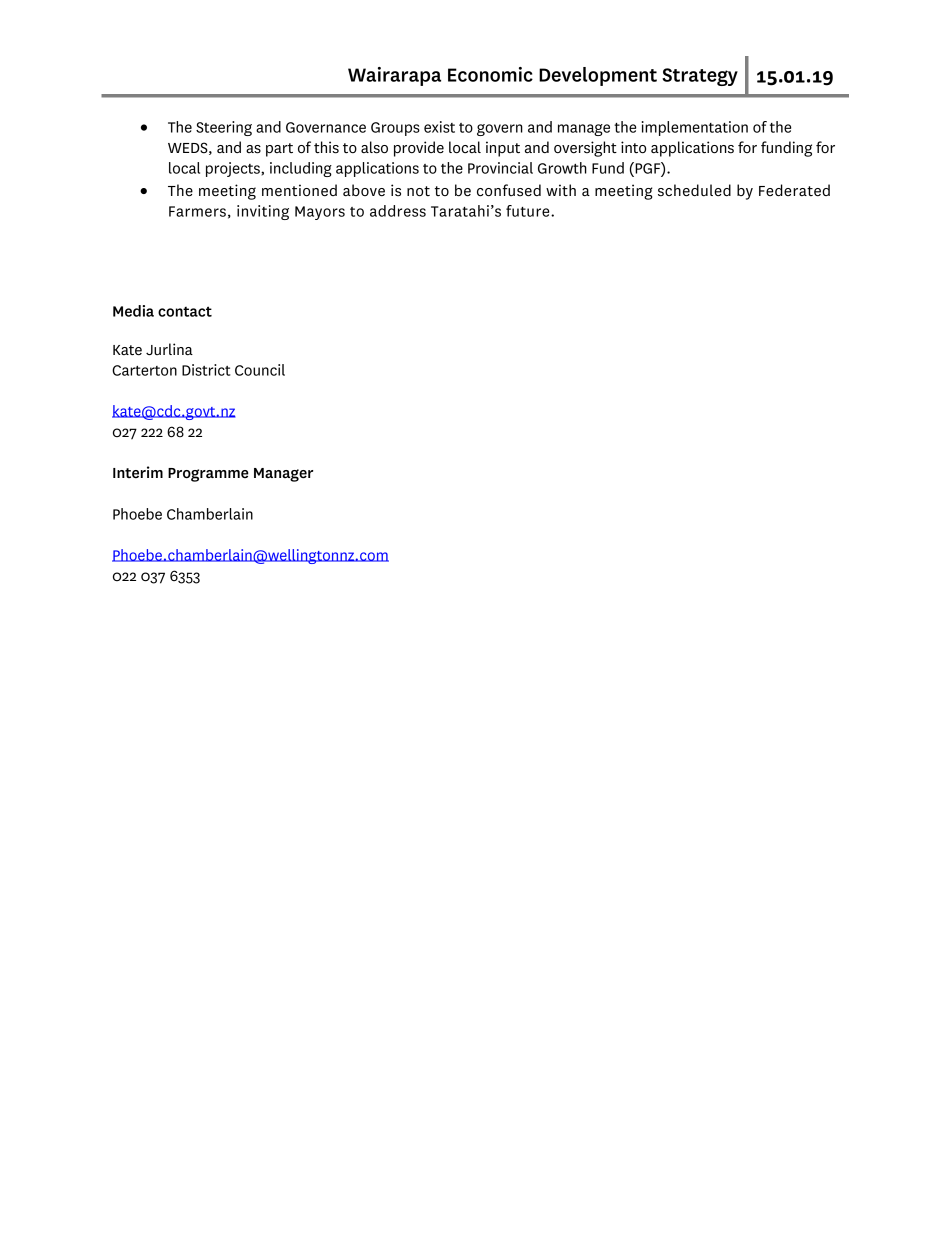 The width and height of the page is (952, 1233). What do you see at coordinates (694, 190) in the page?
I see `scheduled` at bounding box center [694, 190].
